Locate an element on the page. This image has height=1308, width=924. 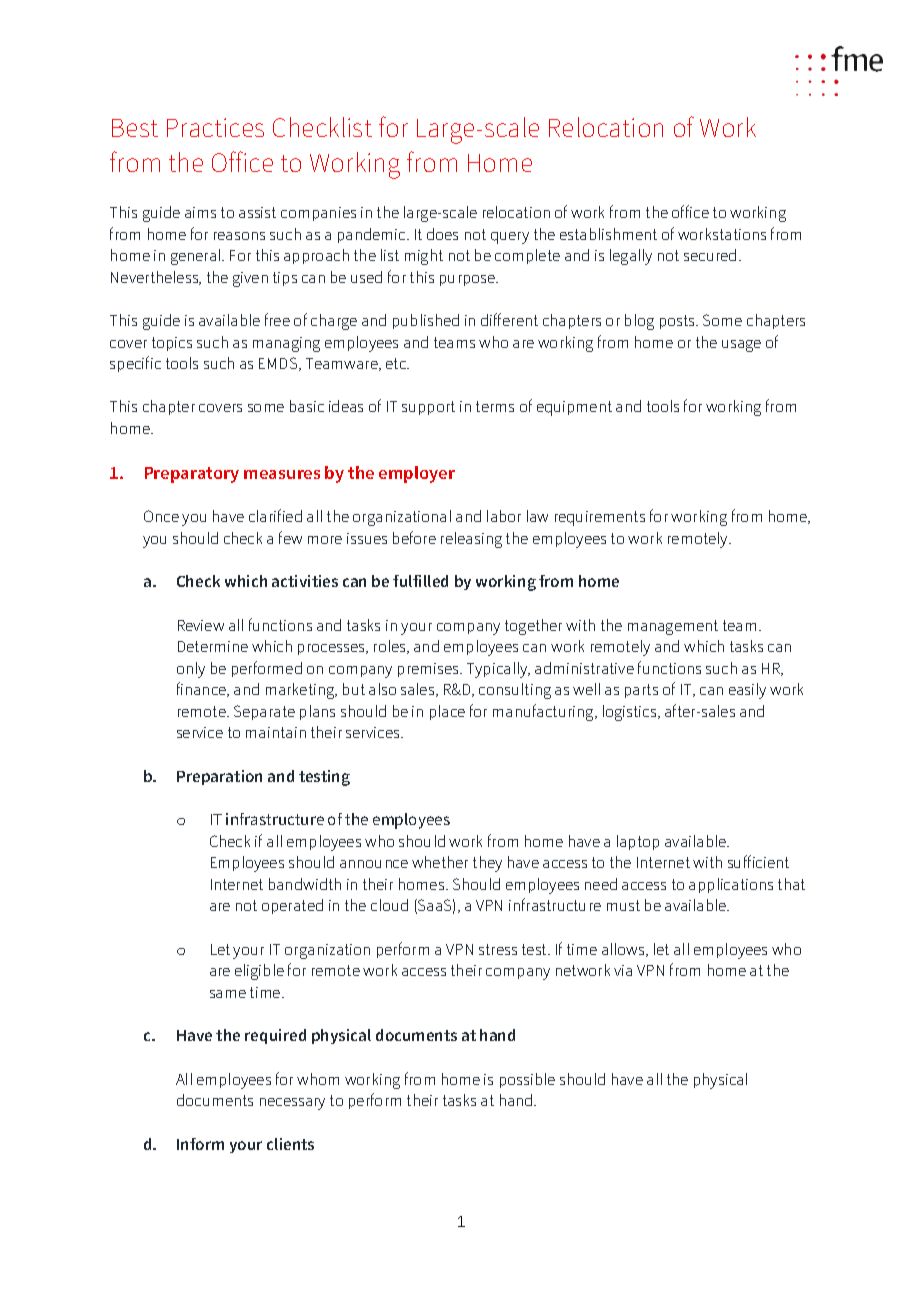
premises is located at coordinates (429, 670).
